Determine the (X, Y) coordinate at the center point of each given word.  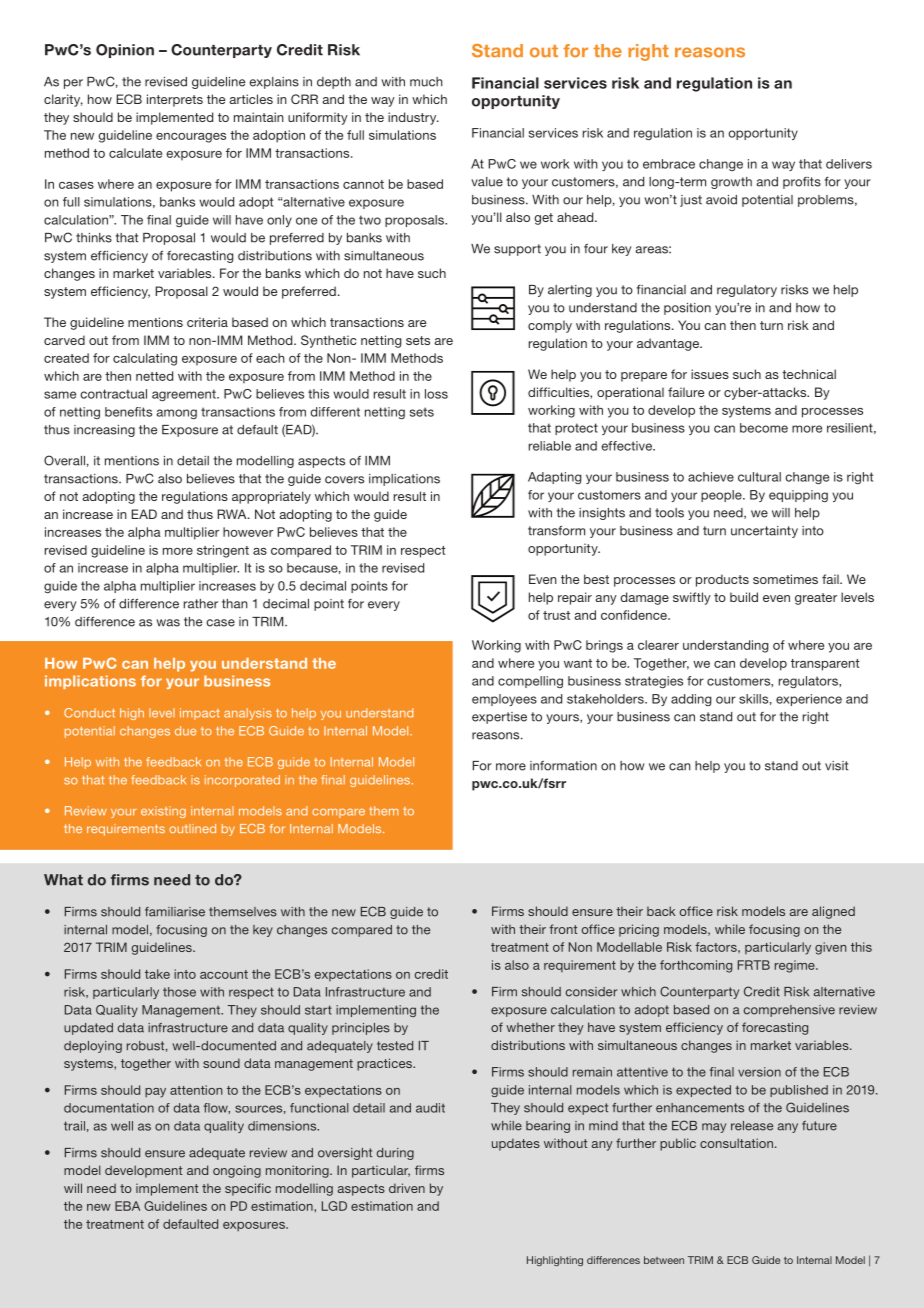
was (168, 623)
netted (154, 376)
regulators (809, 682)
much (426, 82)
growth (731, 183)
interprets (175, 100)
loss (436, 394)
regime (796, 966)
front (563, 929)
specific (248, 1189)
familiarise (175, 912)
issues (710, 374)
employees (504, 700)
